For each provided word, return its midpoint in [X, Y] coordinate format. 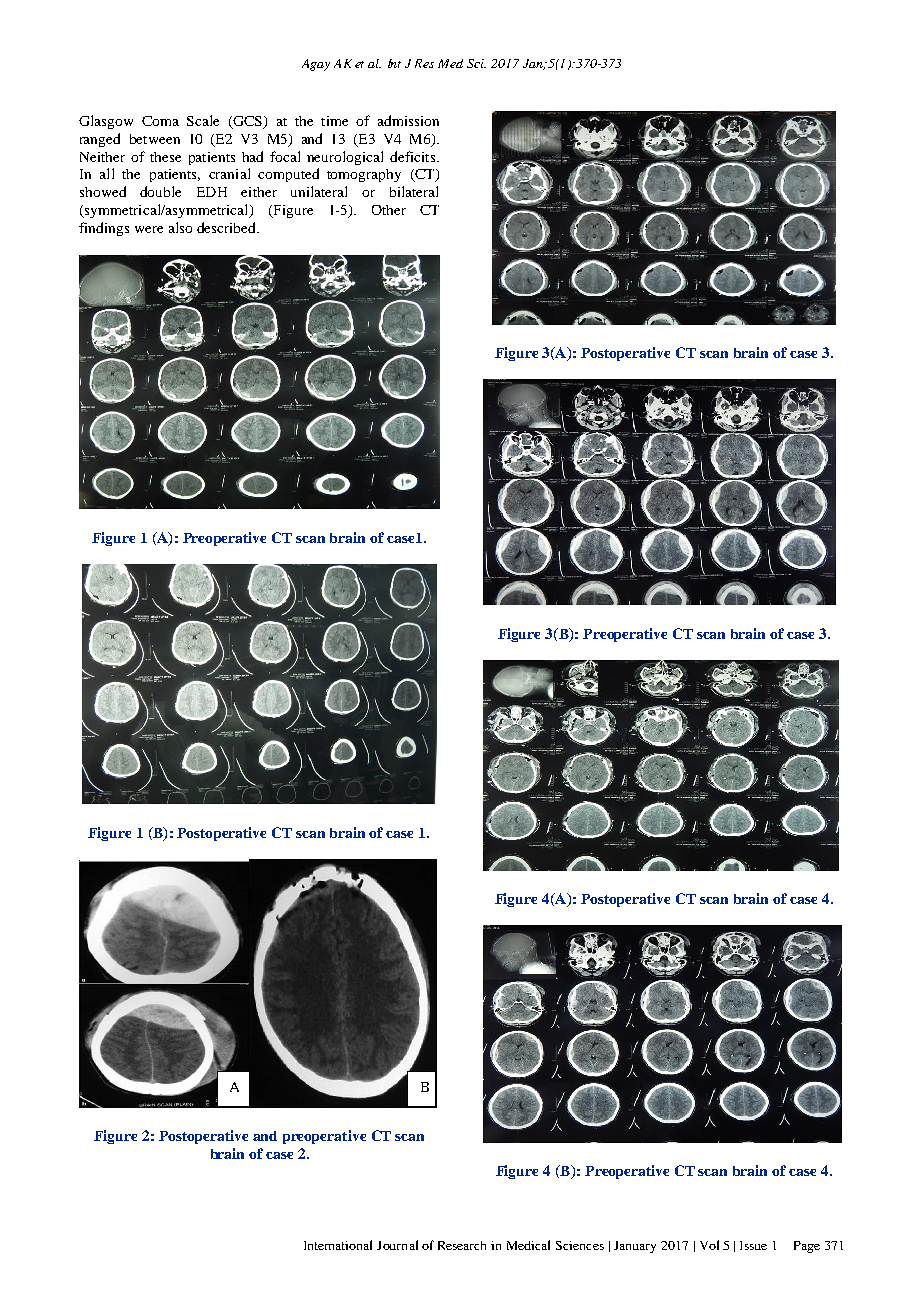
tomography [364, 175]
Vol [709, 1245]
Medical [528, 1245]
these [165, 157]
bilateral [414, 191]
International [338, 1245]
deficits [414, 156]
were [149, 229]
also [180, 227]
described [227, 227]
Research [462, 1245]
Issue [753, 1245]
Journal [397, 1245]
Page [807, 1247]
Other [389, 210]
